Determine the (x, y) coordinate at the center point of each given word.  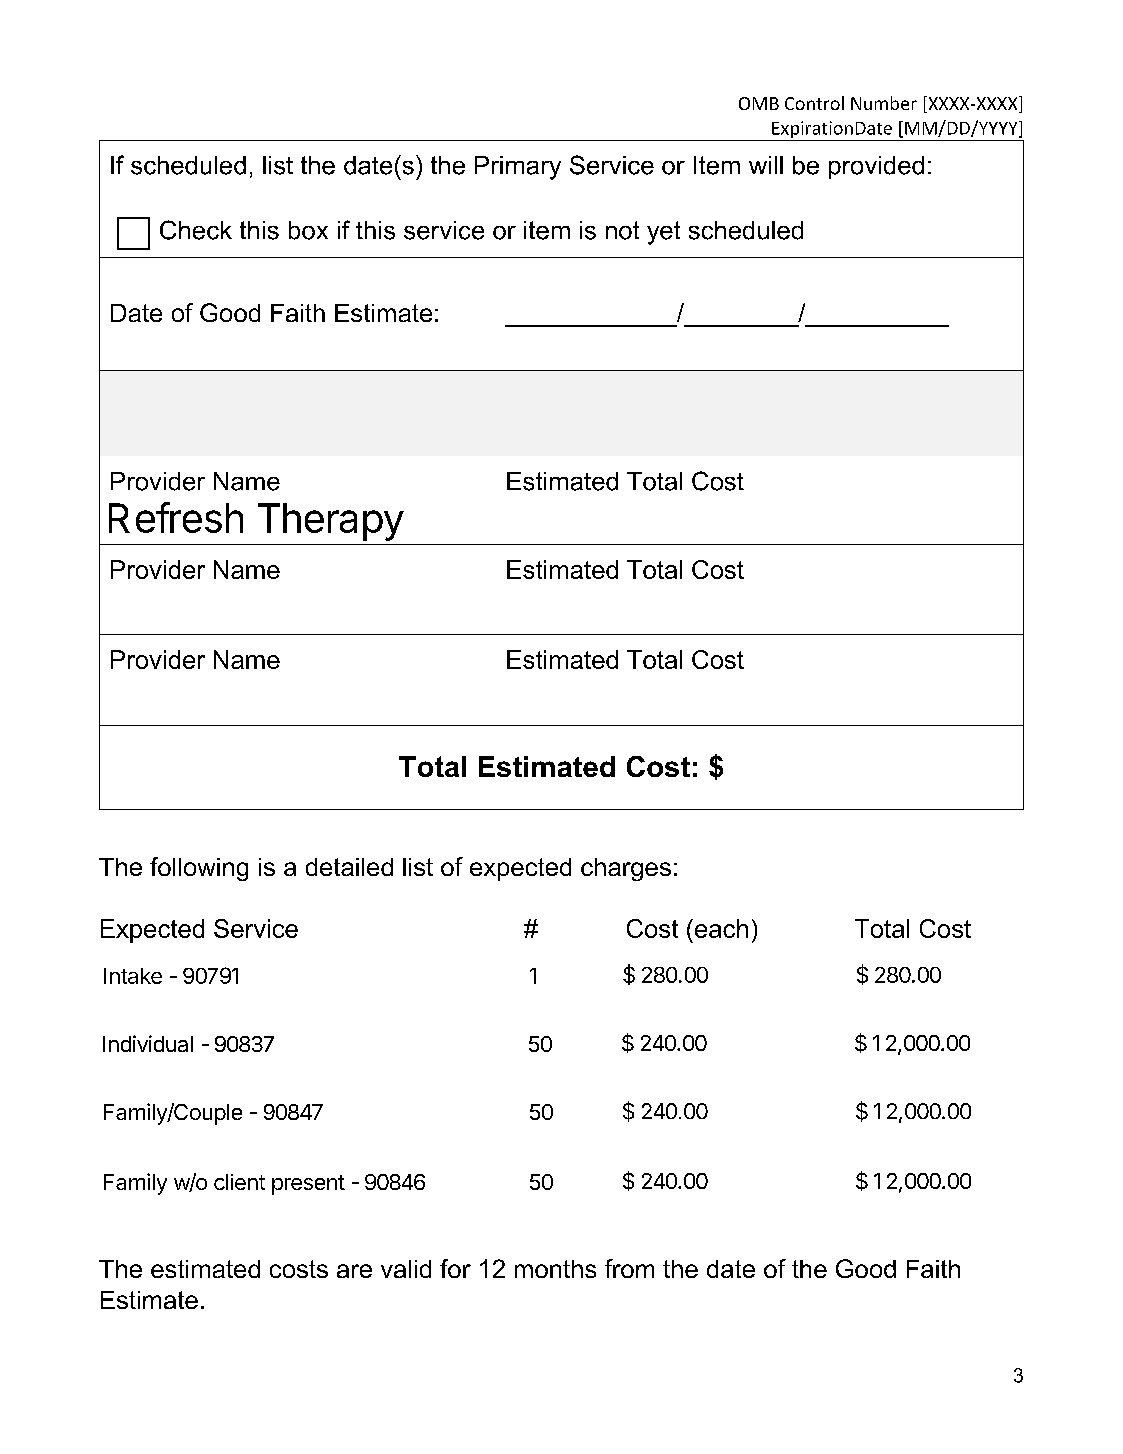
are (354, 1271)
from (629, 1268)
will (766, 165)
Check (196, 230)
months (555, 1269)
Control (814, 103)
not (622, 230)
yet (663, 233)
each (720, 928)
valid (406, 1269)
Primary (518, 168)
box (308, 230)
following (199, 869)
